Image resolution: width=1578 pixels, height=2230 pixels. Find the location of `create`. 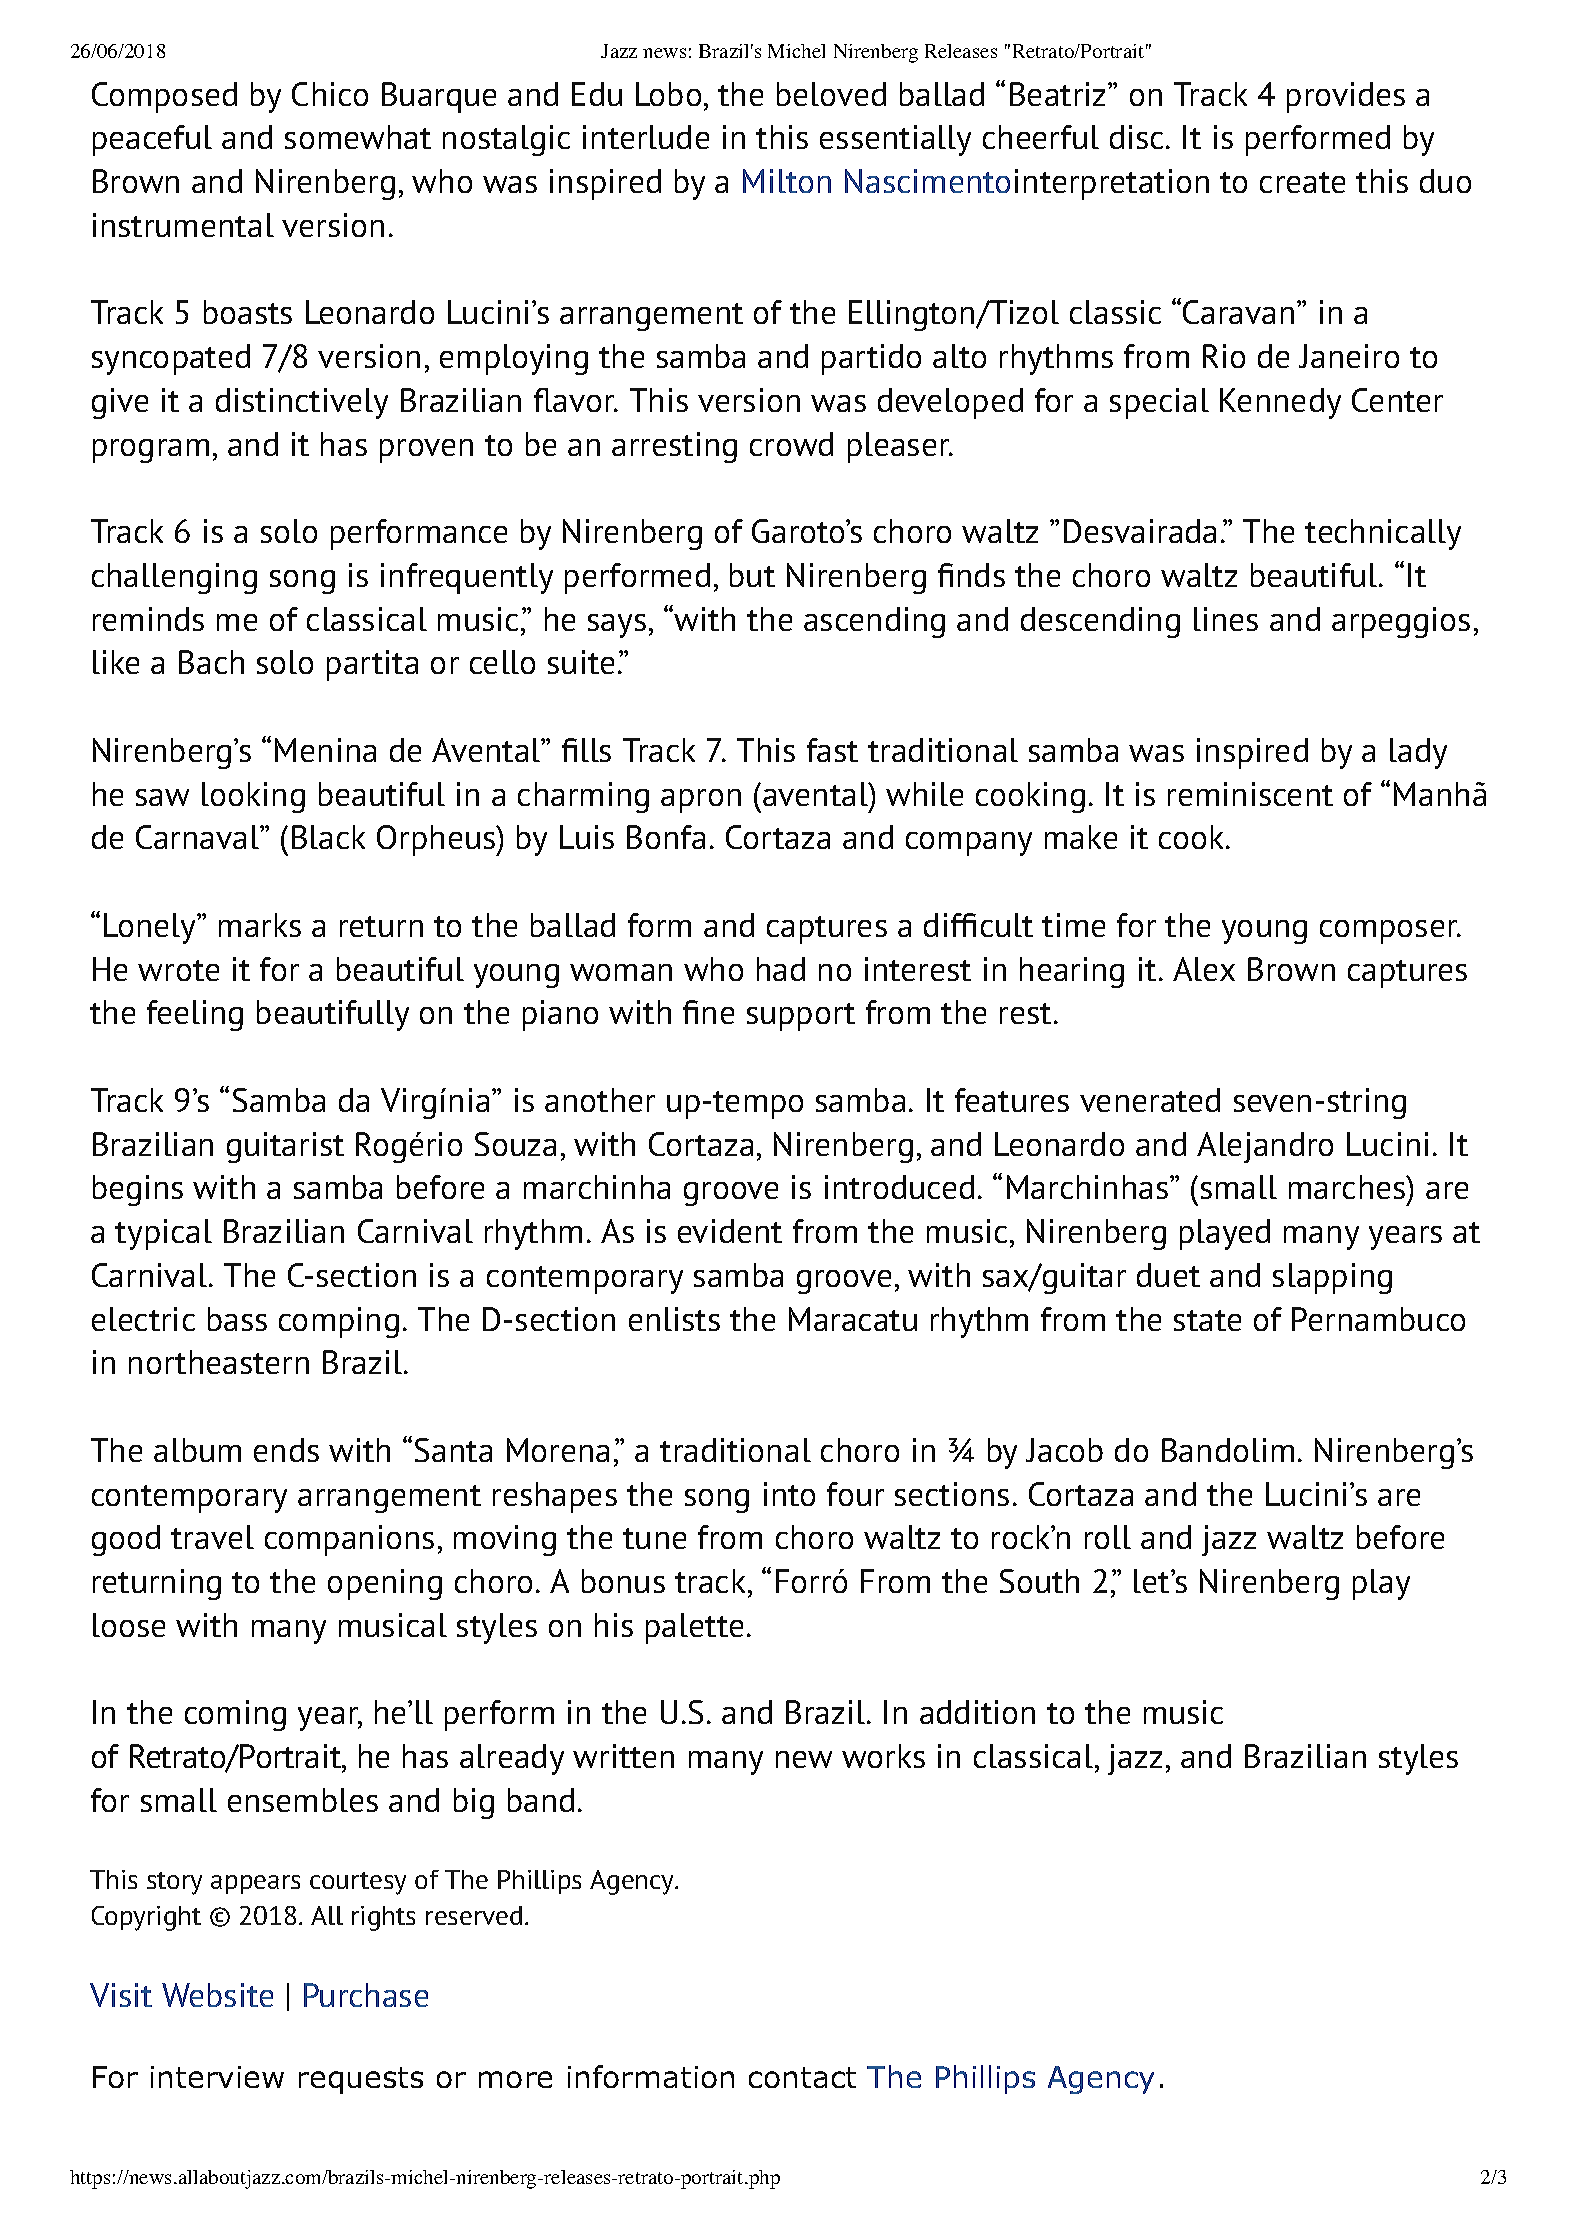

create is located at coordinates (1302, 182).
